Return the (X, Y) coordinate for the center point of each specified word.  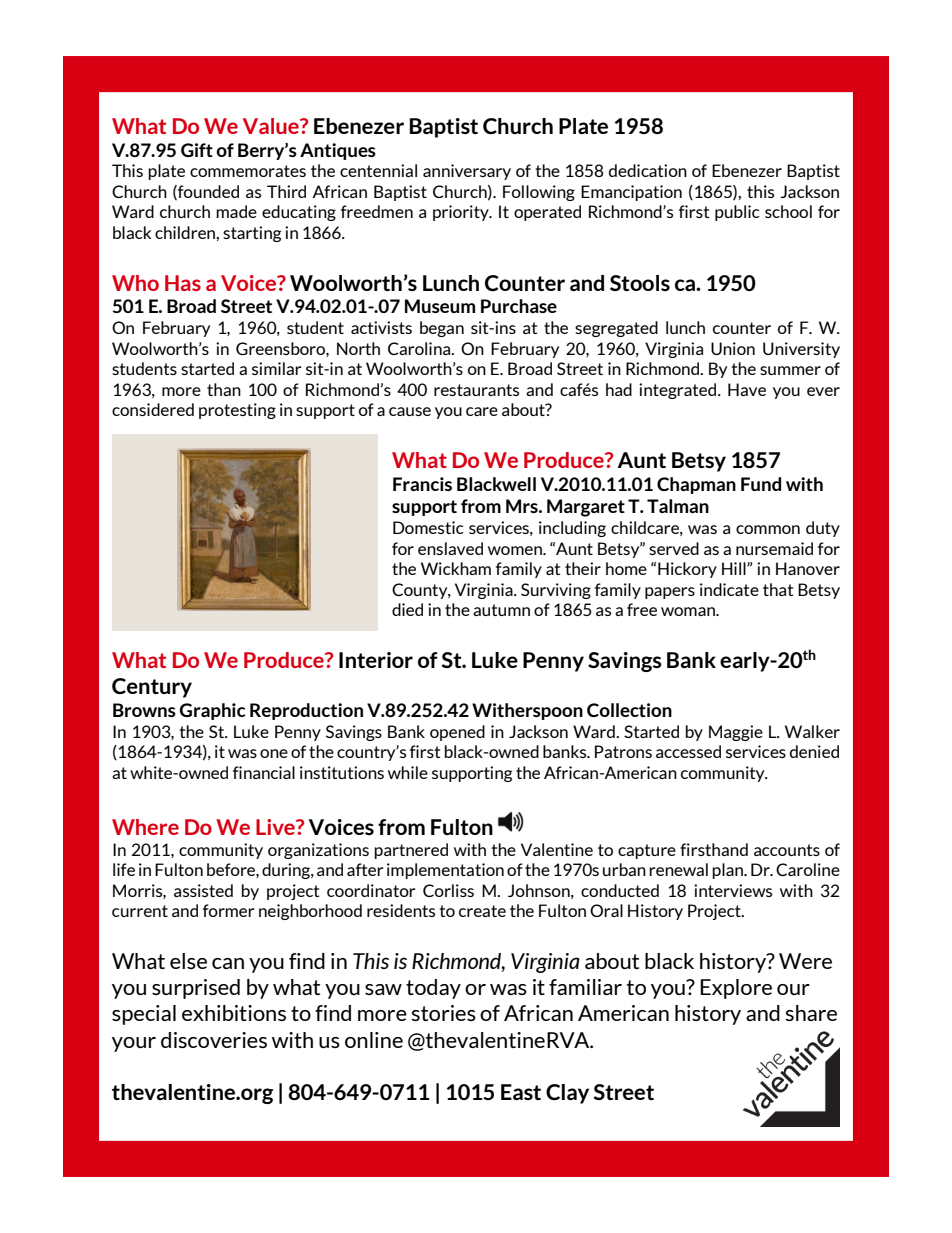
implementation (445, 871)
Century (152, 688)
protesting (237, 411)
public (737, 213)
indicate (729, 589)
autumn (501, 610)
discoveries (214, 1040)
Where (145, 827)
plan (728, 871)
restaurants (476, 390)
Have (747, 389)
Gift (197, 150)
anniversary (467, 172)
